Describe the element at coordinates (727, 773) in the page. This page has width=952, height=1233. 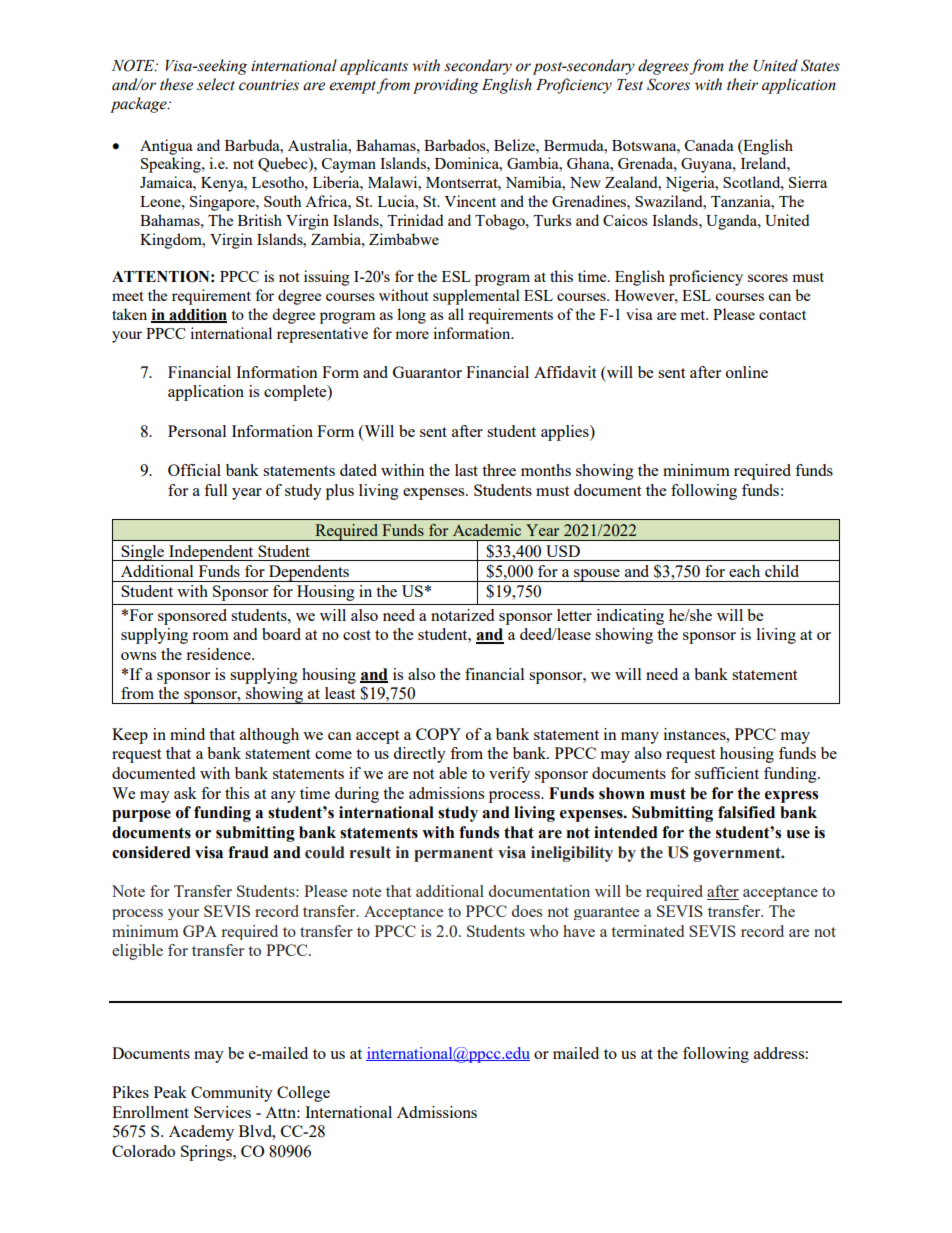
I see `sufficient` at that location.
